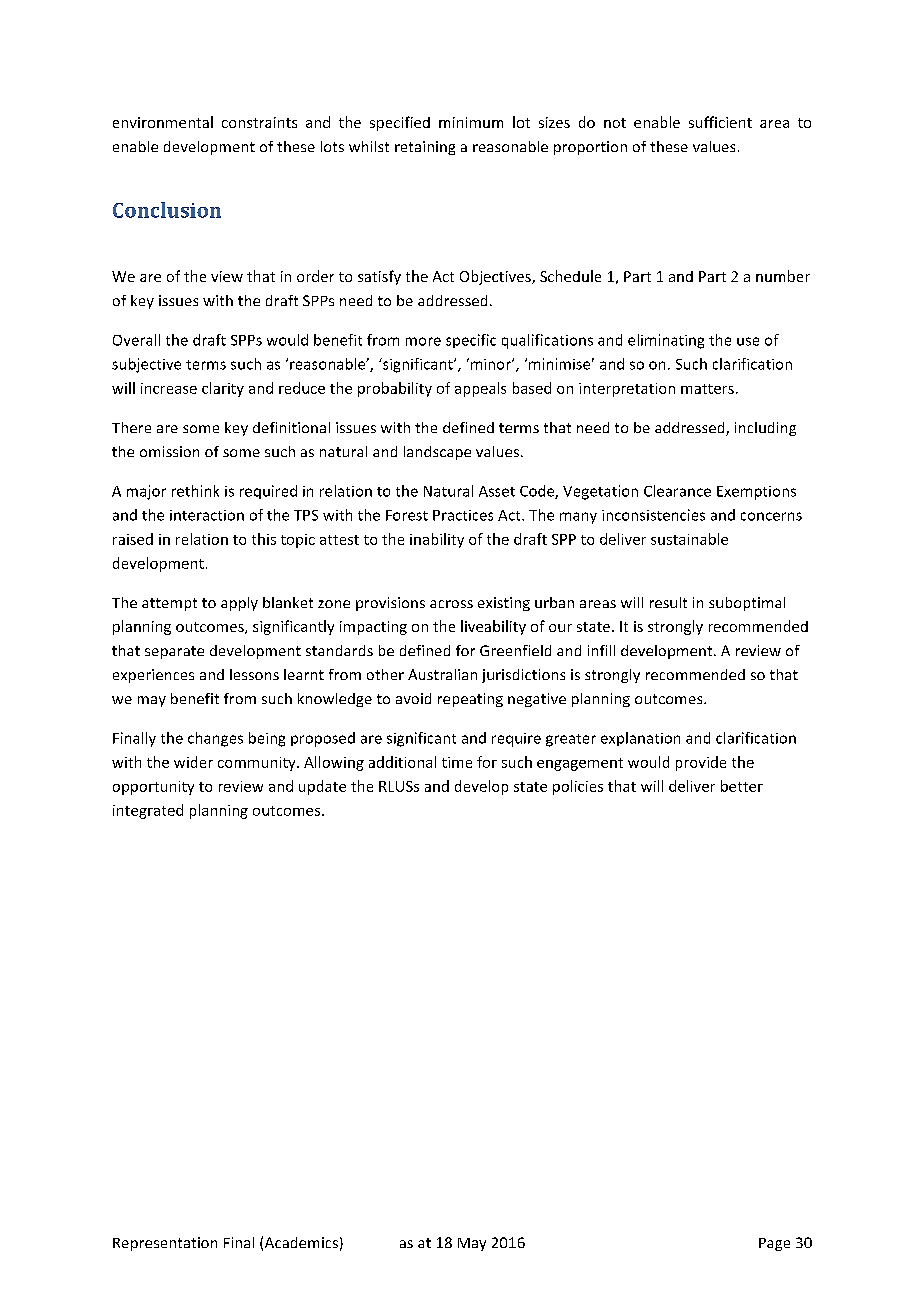 The height and width of the screenshot is (1308, 924). I want to click on integrated, so click(148, 811).
